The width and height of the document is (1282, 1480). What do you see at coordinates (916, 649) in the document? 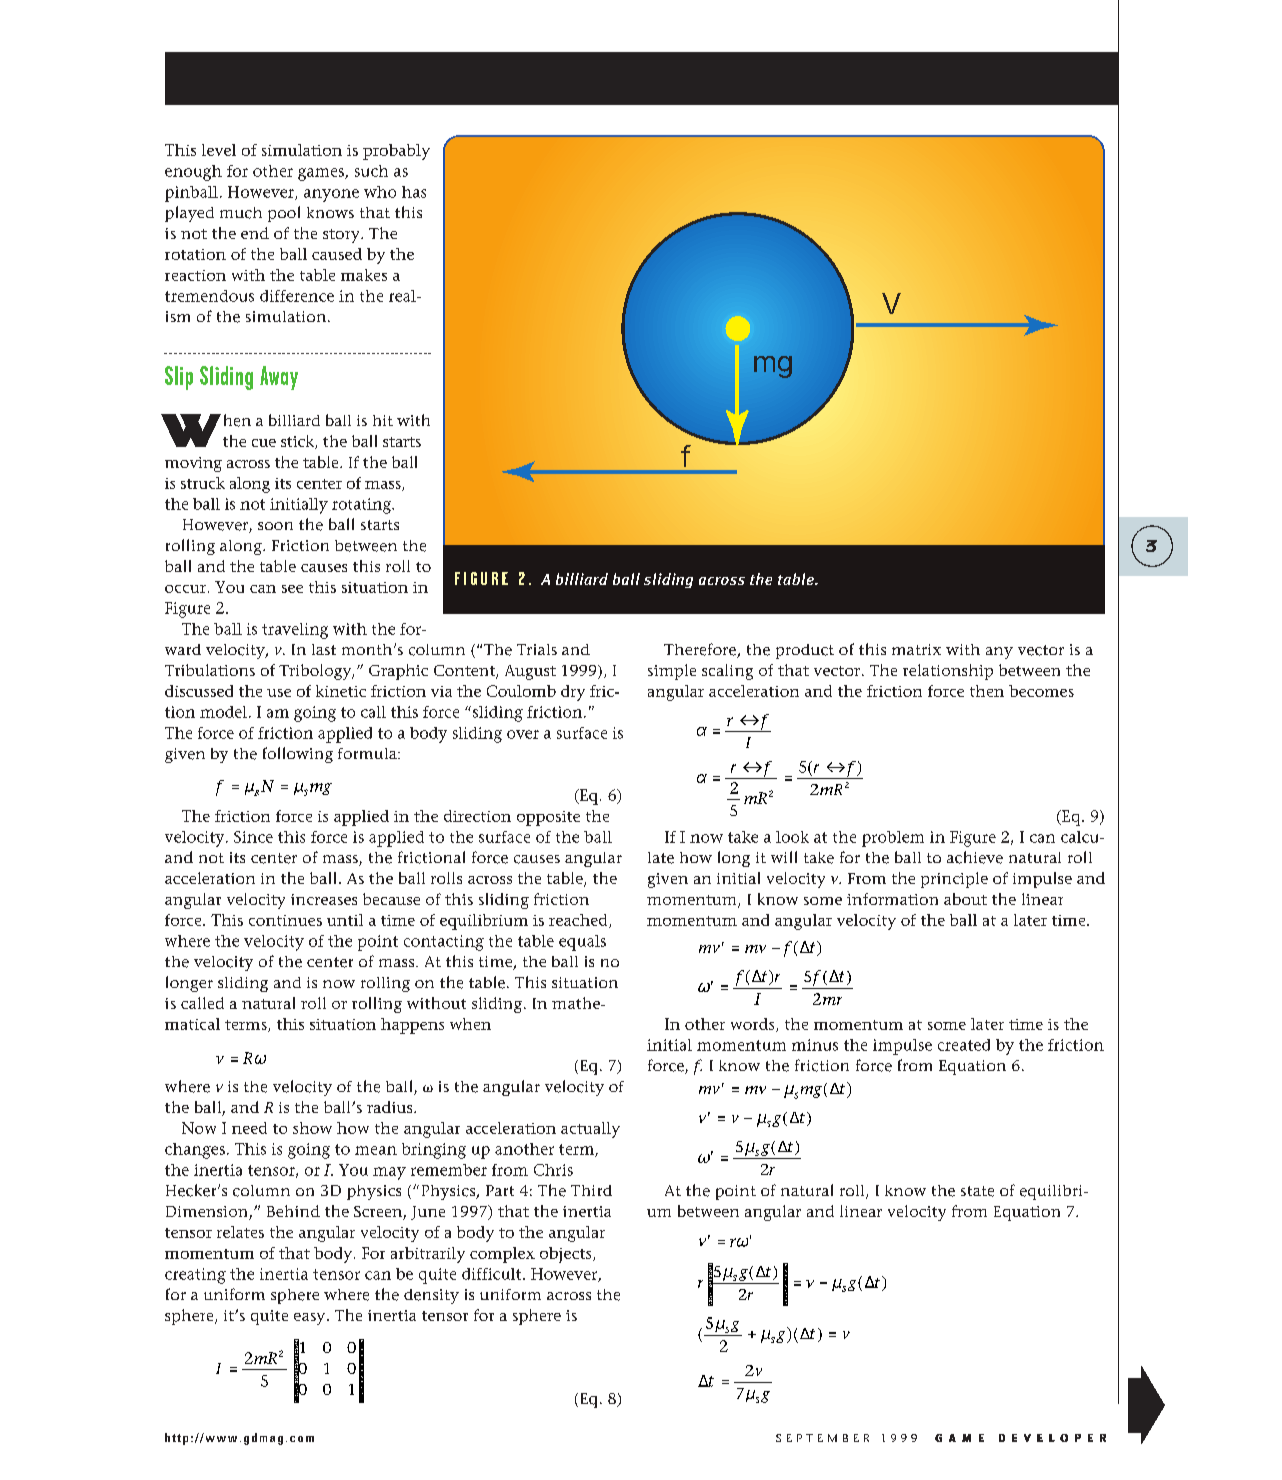
I see `matrix` at bounding box center [916, 649].
